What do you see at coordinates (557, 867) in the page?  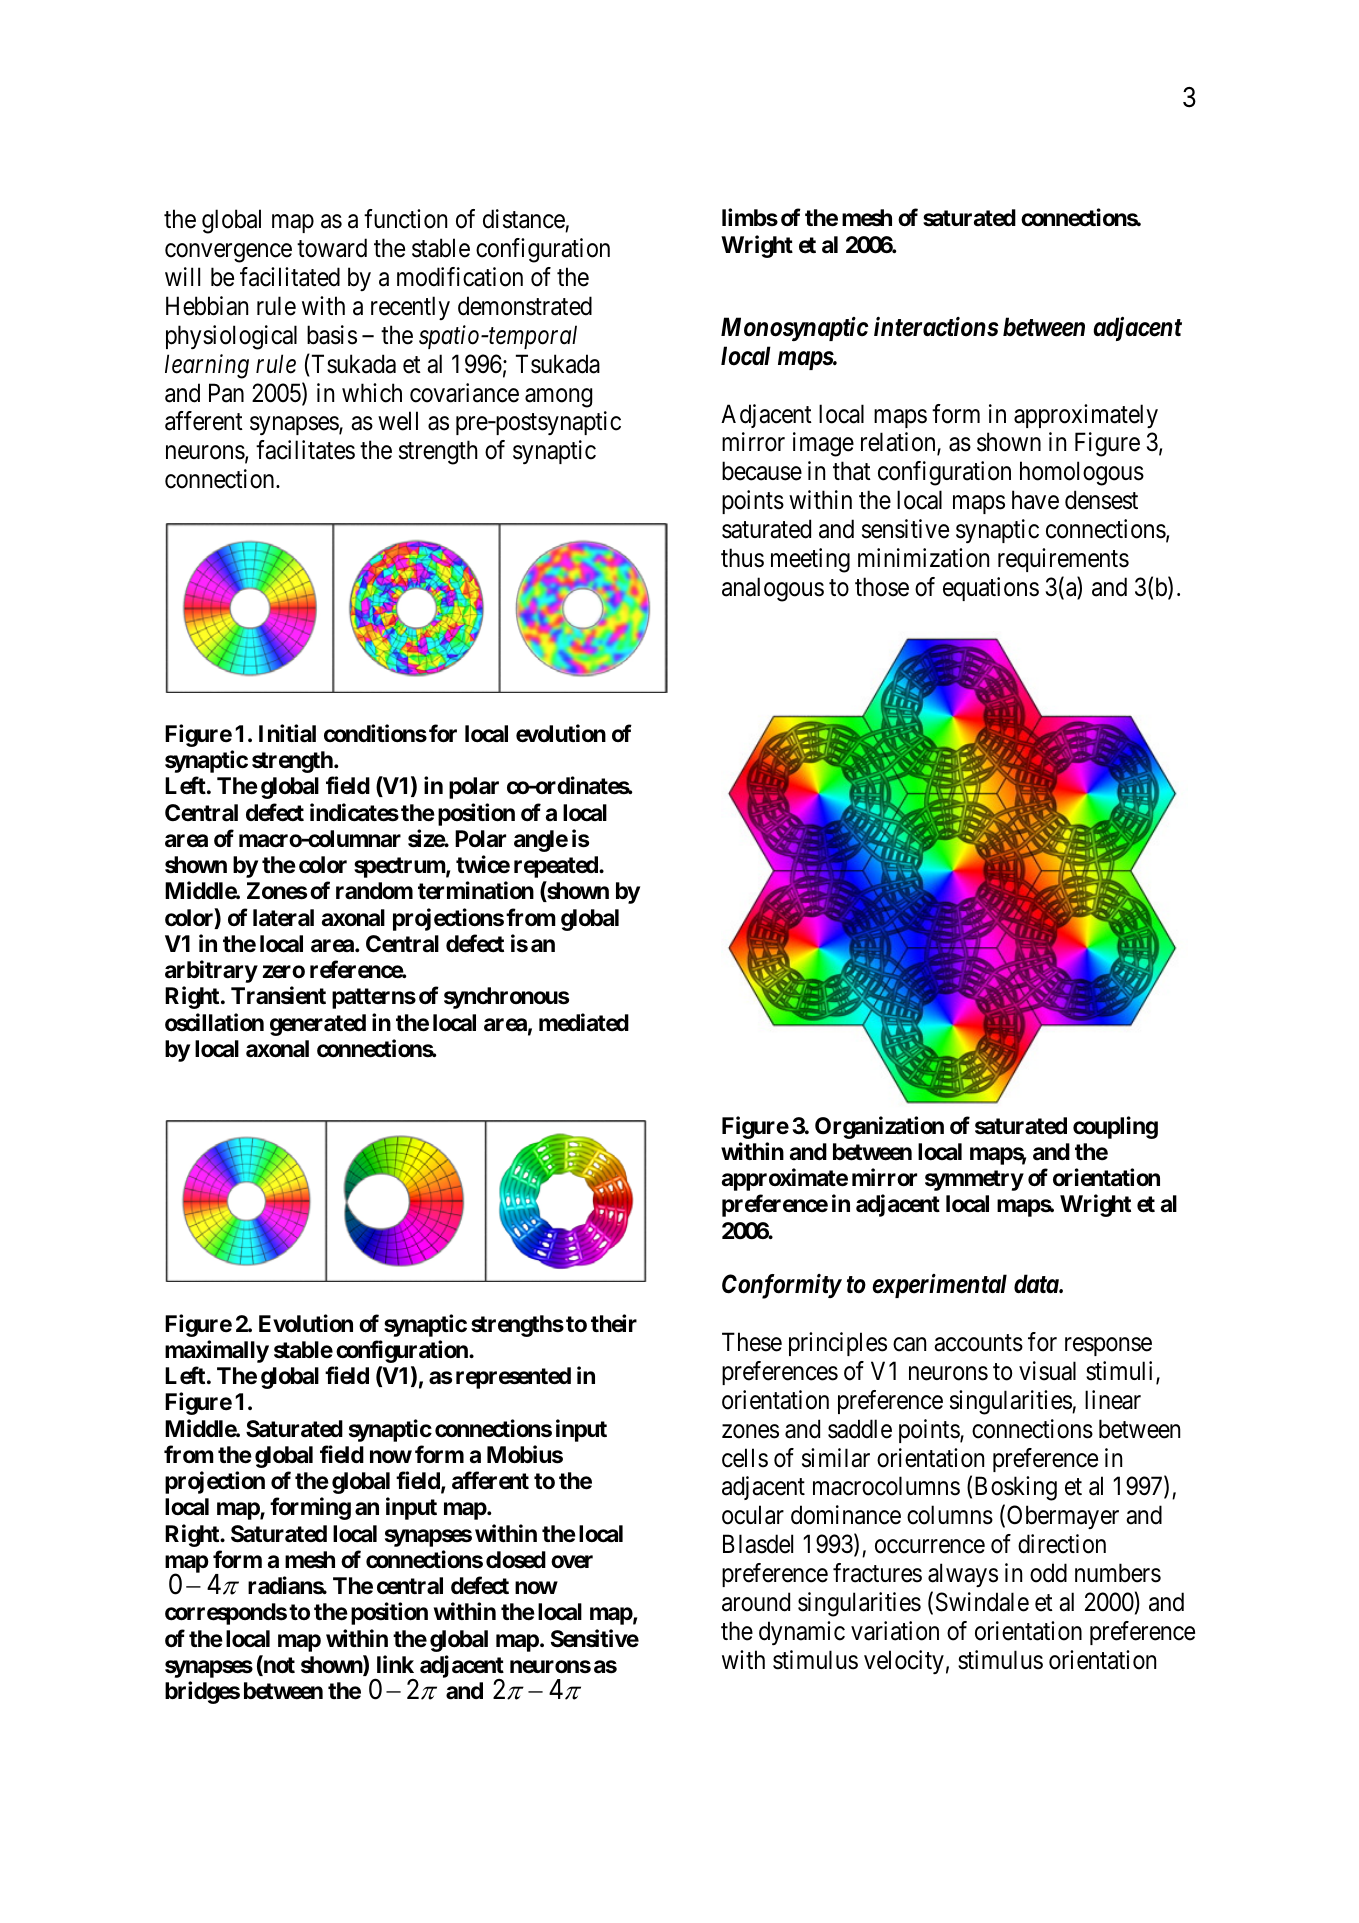 I see `repeated` at bounding box center [557, 867].
